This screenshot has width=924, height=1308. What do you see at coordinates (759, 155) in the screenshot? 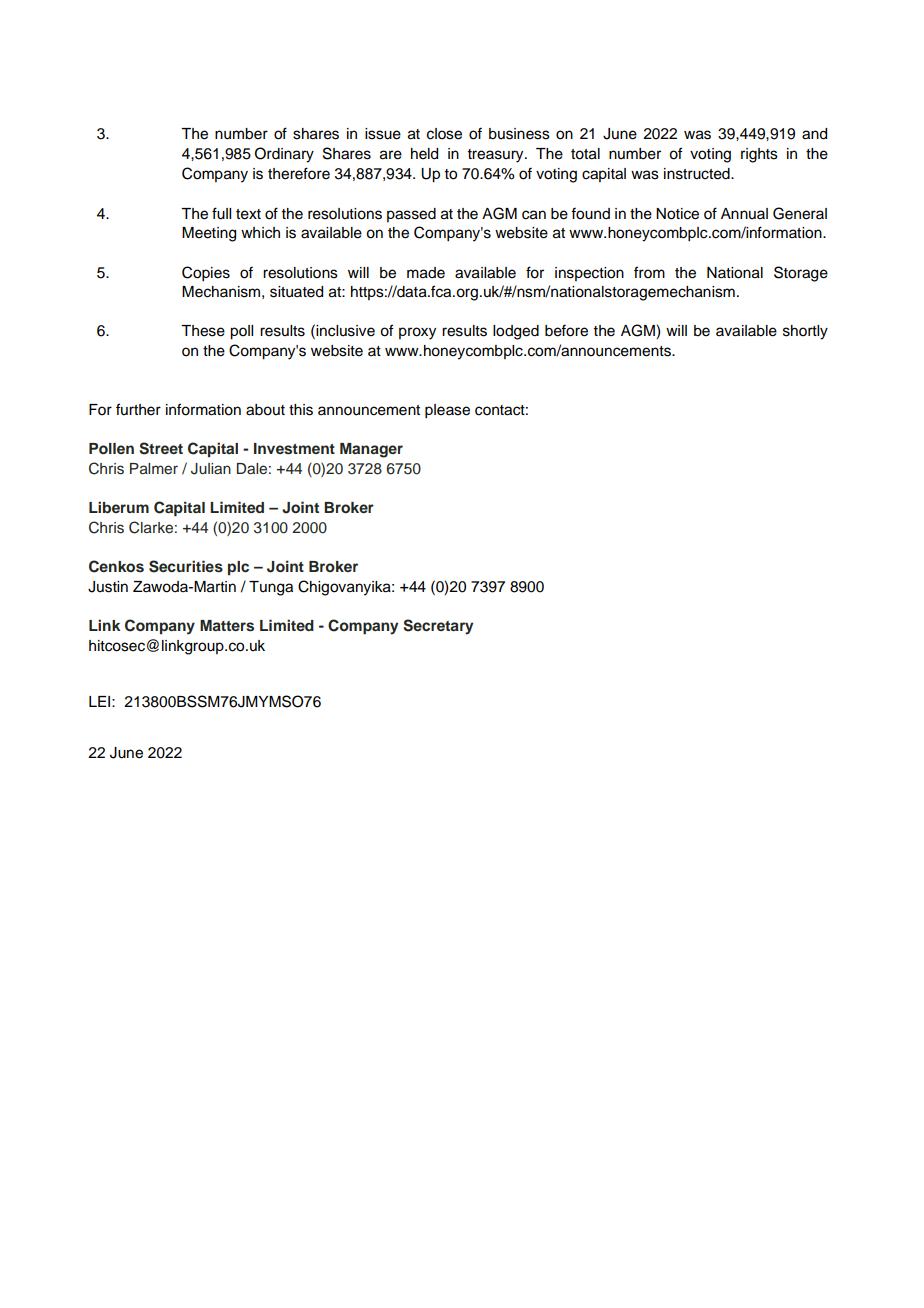
I see `rights` at bounding box center [759, 155].
